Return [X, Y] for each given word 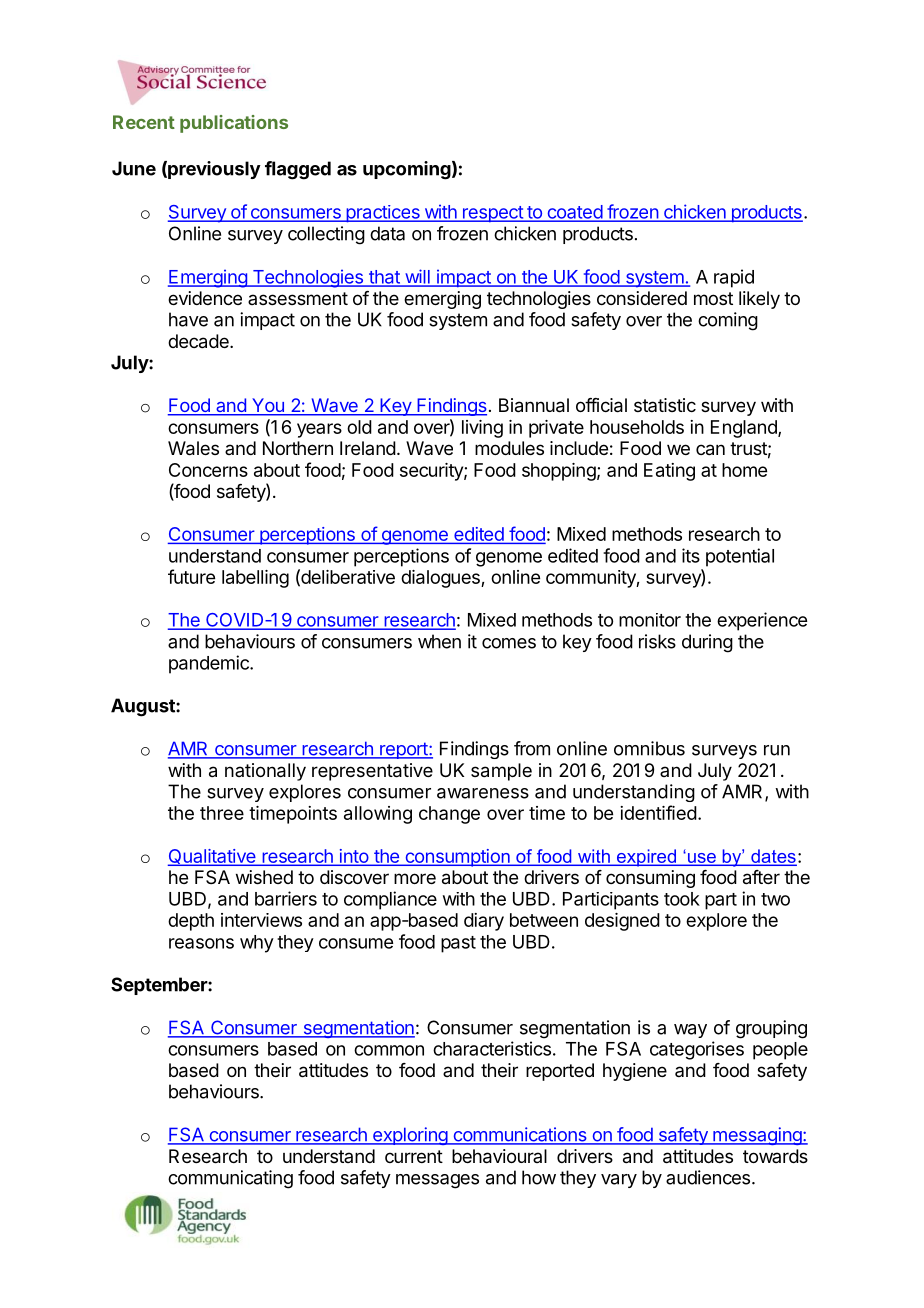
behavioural [499, 1156]
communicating [230, 1179]
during [707, 643]
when [439, 641]
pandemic [210, 664]
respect [492, 214]
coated [574, 213]
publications [234, 124]
